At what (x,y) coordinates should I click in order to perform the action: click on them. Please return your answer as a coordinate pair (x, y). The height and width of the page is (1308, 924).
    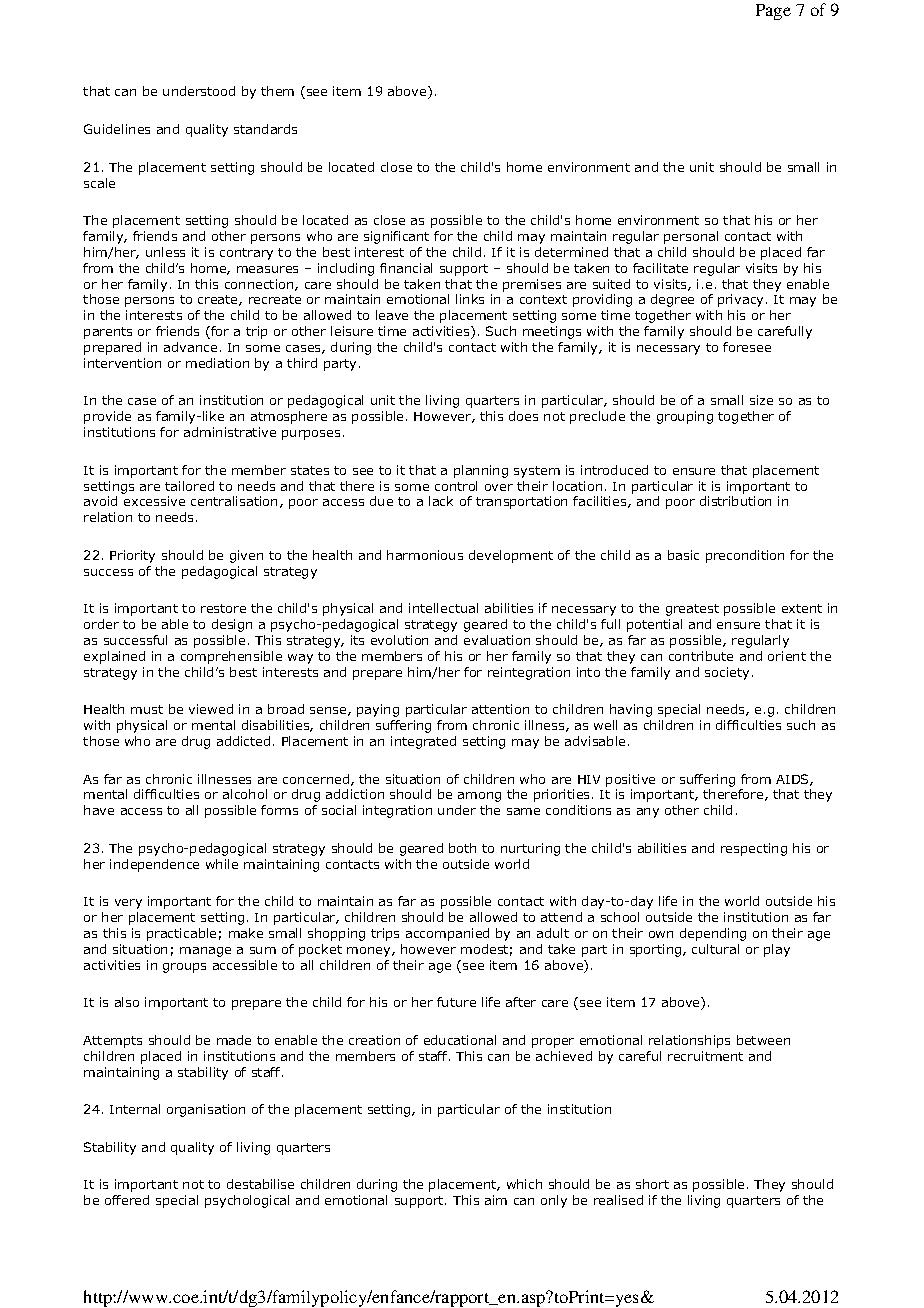
    Looking at the image, I should click on (277, 91).
